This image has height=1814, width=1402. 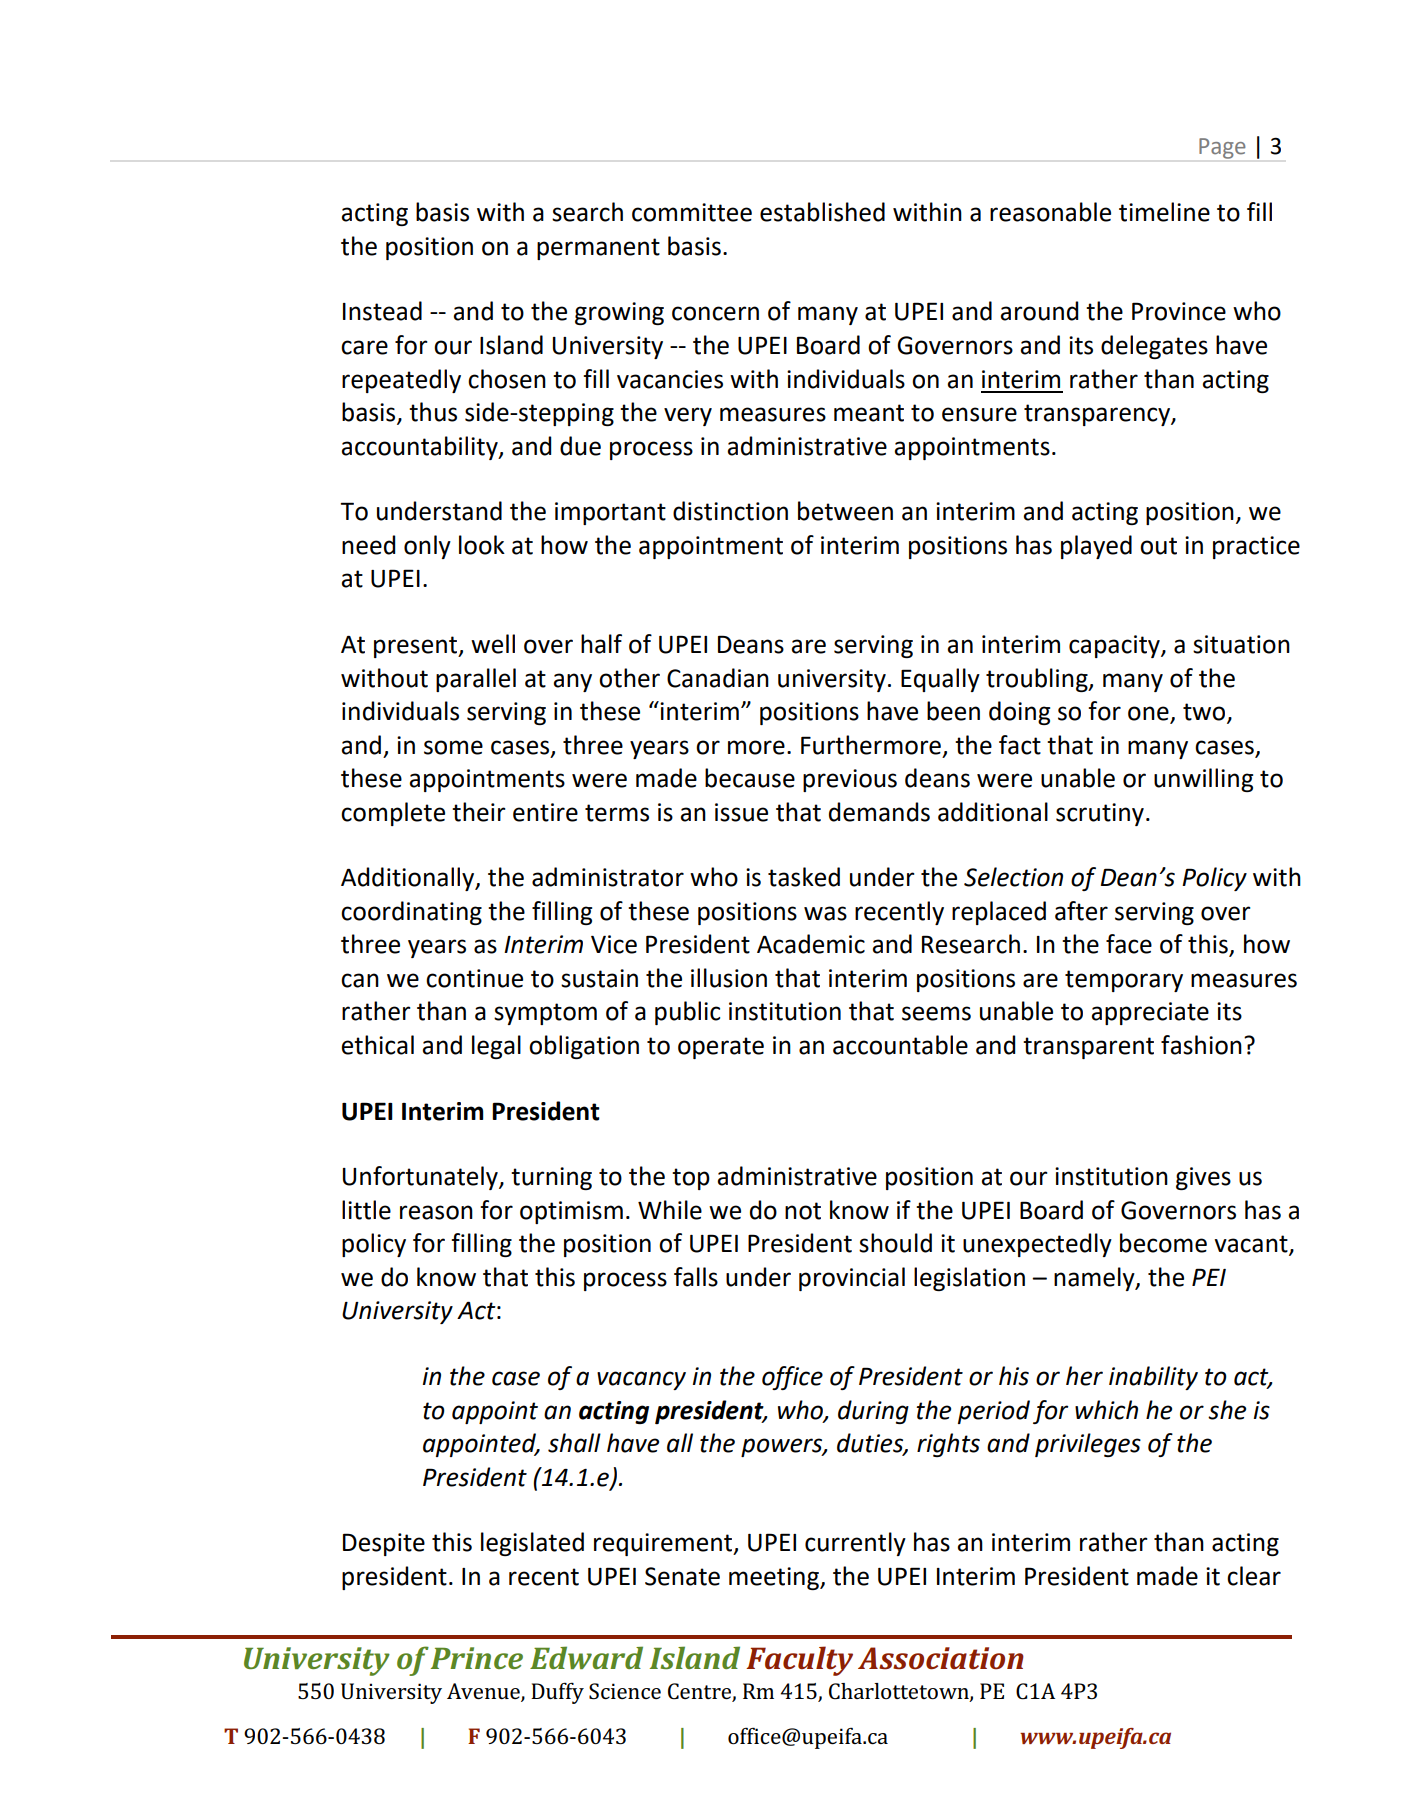 What do you see at coordinates (1153, 1378) in the image?
I see `inability` at bounding box center [1153, 1378].
